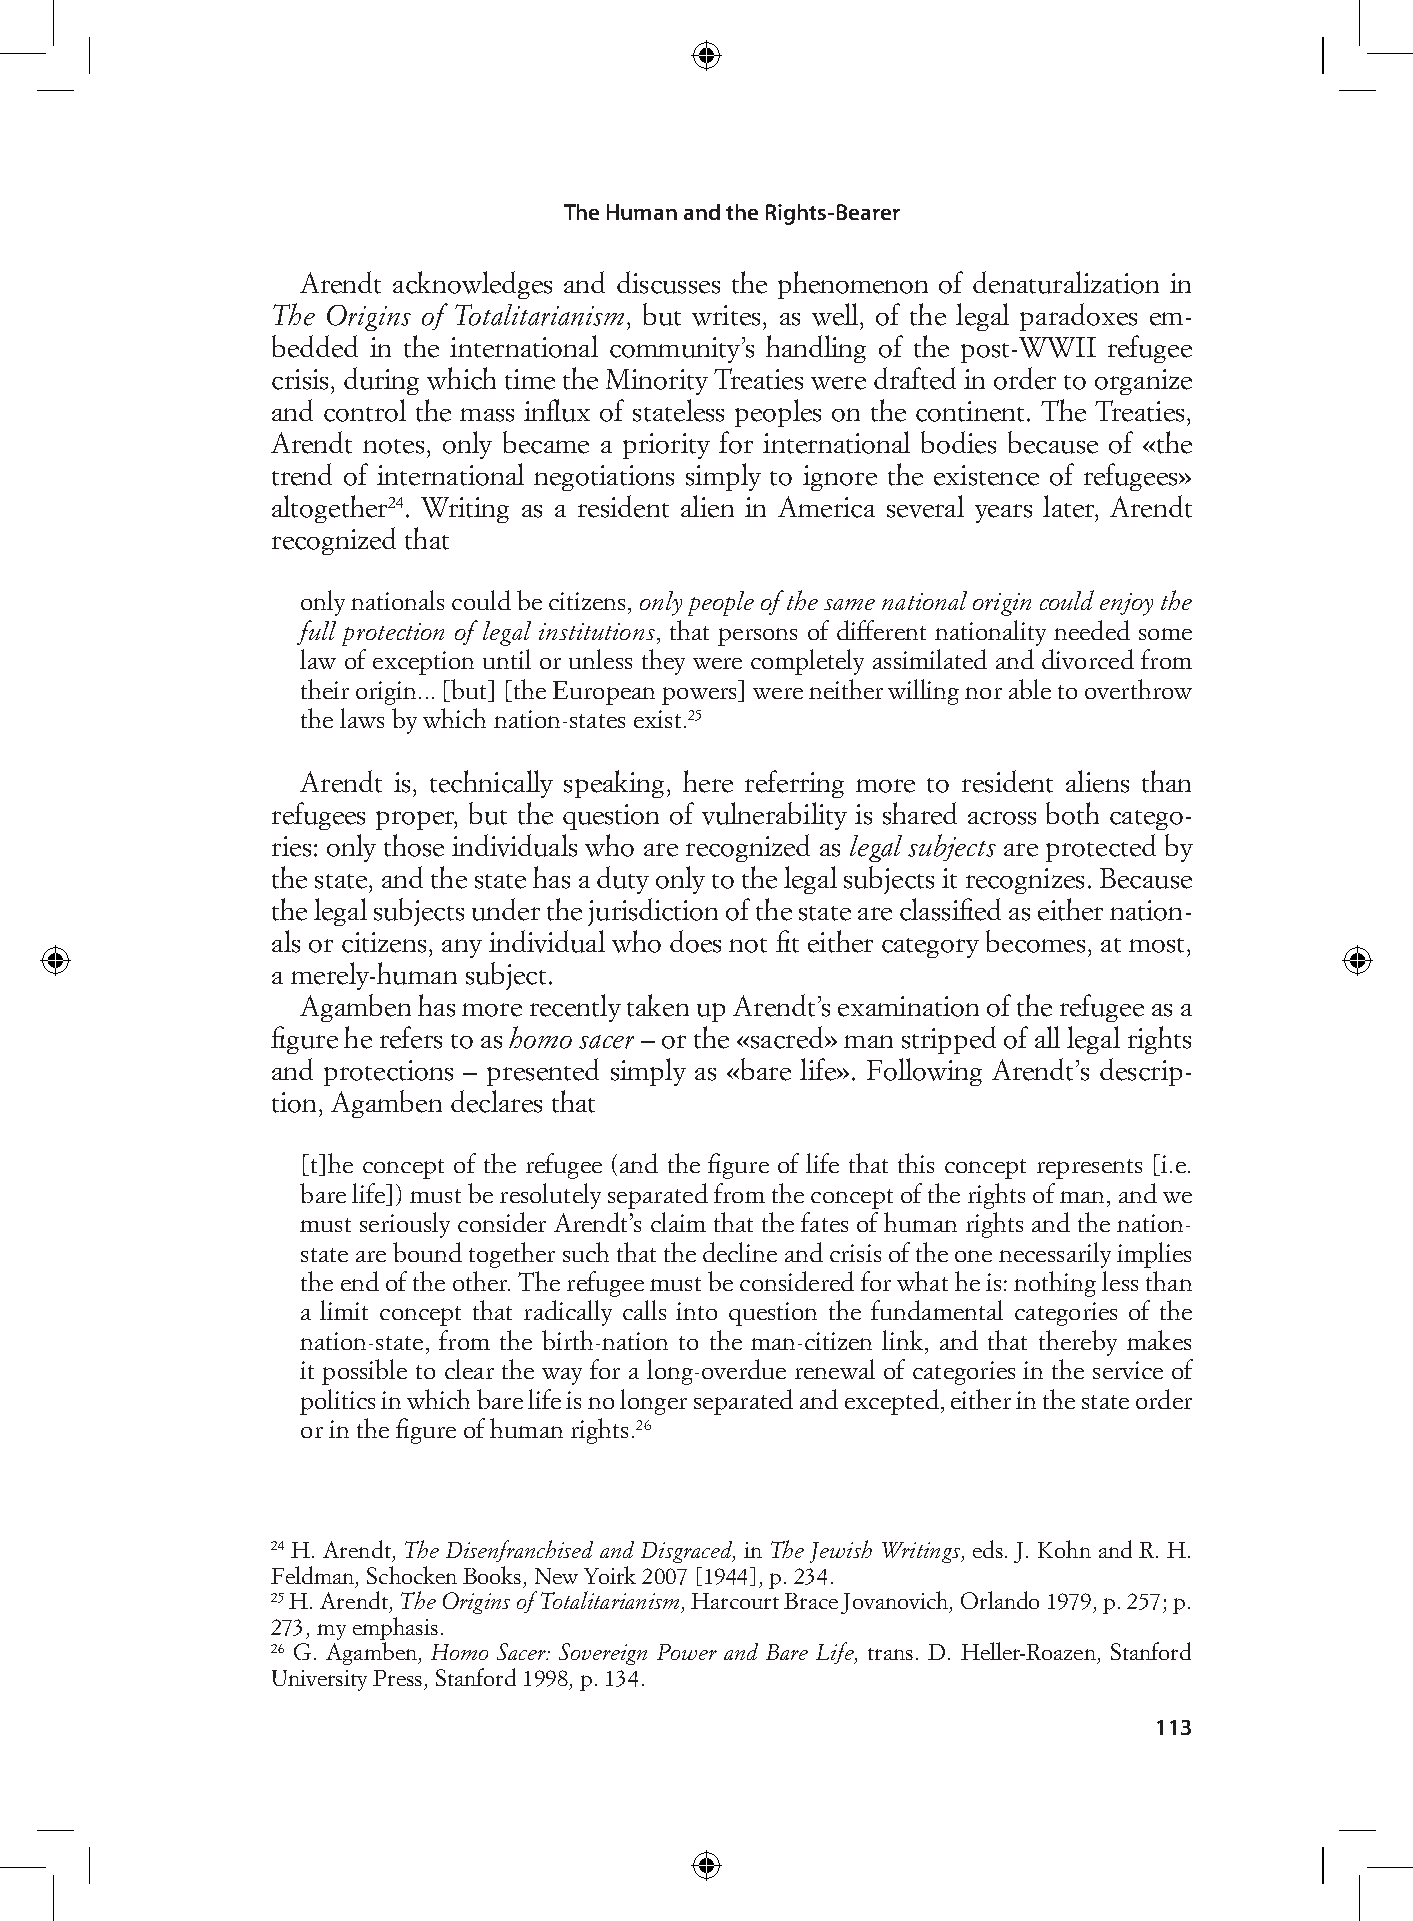  Describe the element at coordinates (381, 381) in the screenshot. I see `during` at that location.
